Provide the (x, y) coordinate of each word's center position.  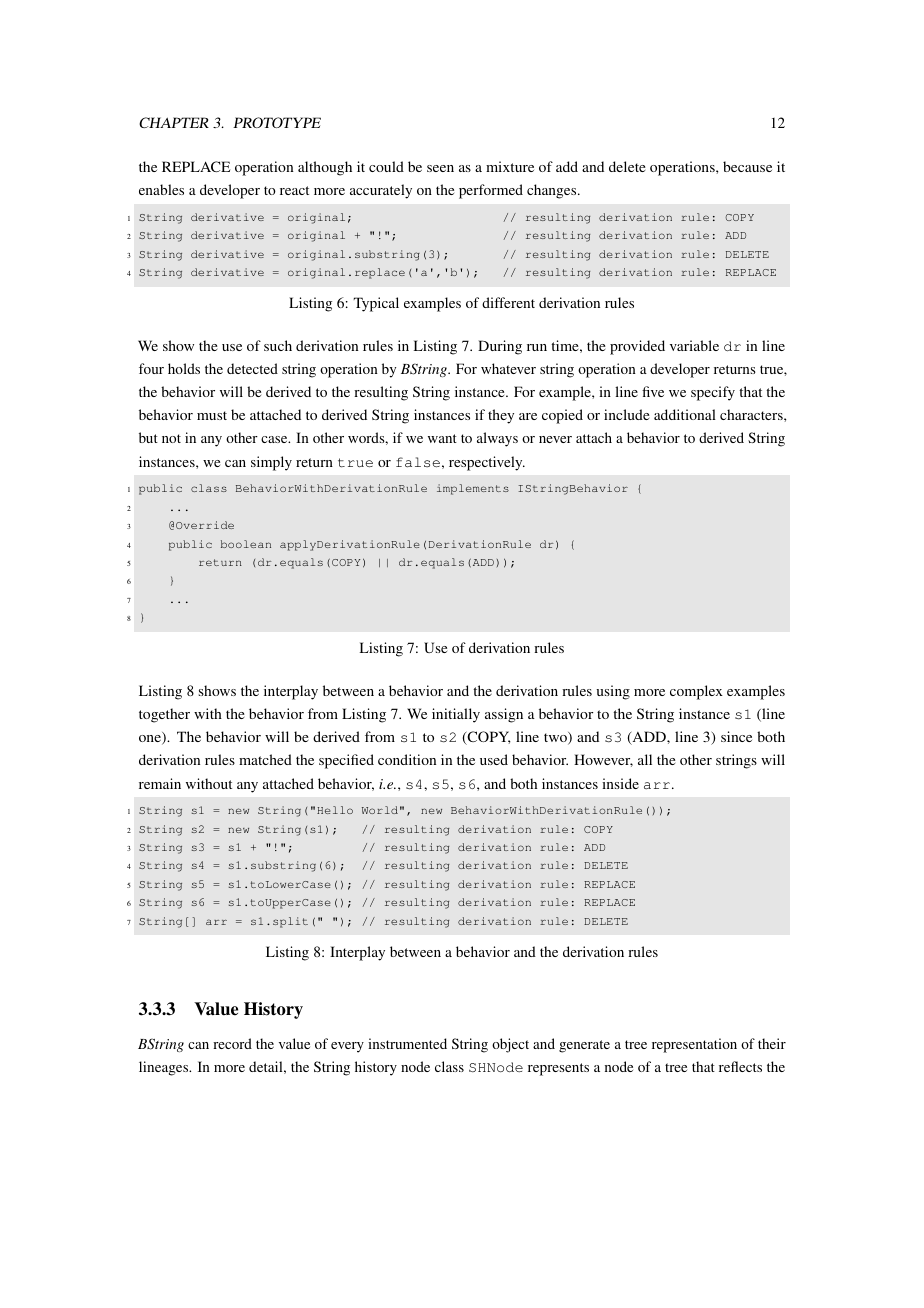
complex (696, 692)
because (747, 166)
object (510, 1045)
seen (440, 168)
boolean (246, 544)
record (232, 1043)
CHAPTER (174, 122)
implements (473, 489)
